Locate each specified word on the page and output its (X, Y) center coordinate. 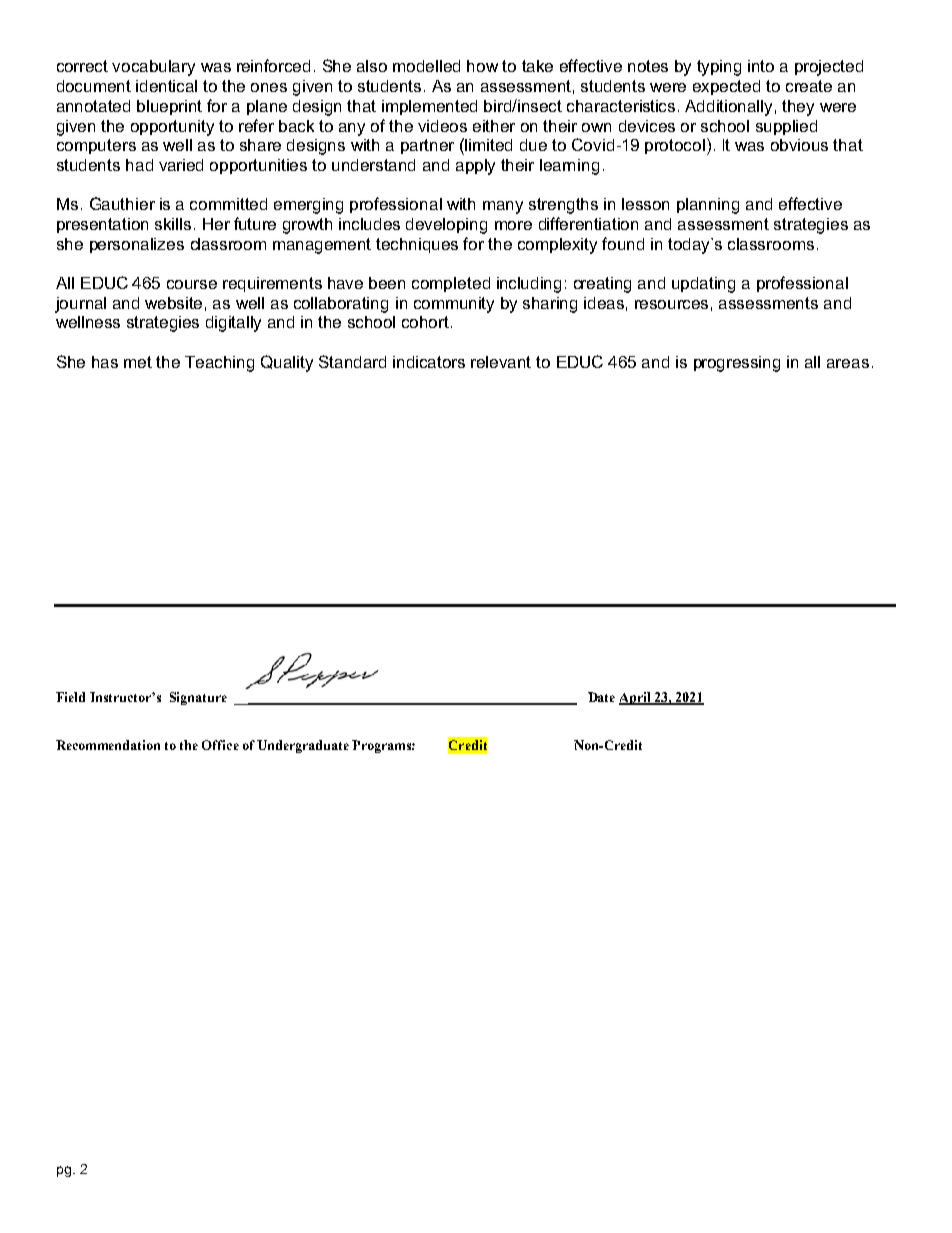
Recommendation (108, 745)
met (138, 362)
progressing (737, 364)
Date (601, 697)
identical (166, 86)
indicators (429, 362)
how (482, 66)
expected (726, 87)
